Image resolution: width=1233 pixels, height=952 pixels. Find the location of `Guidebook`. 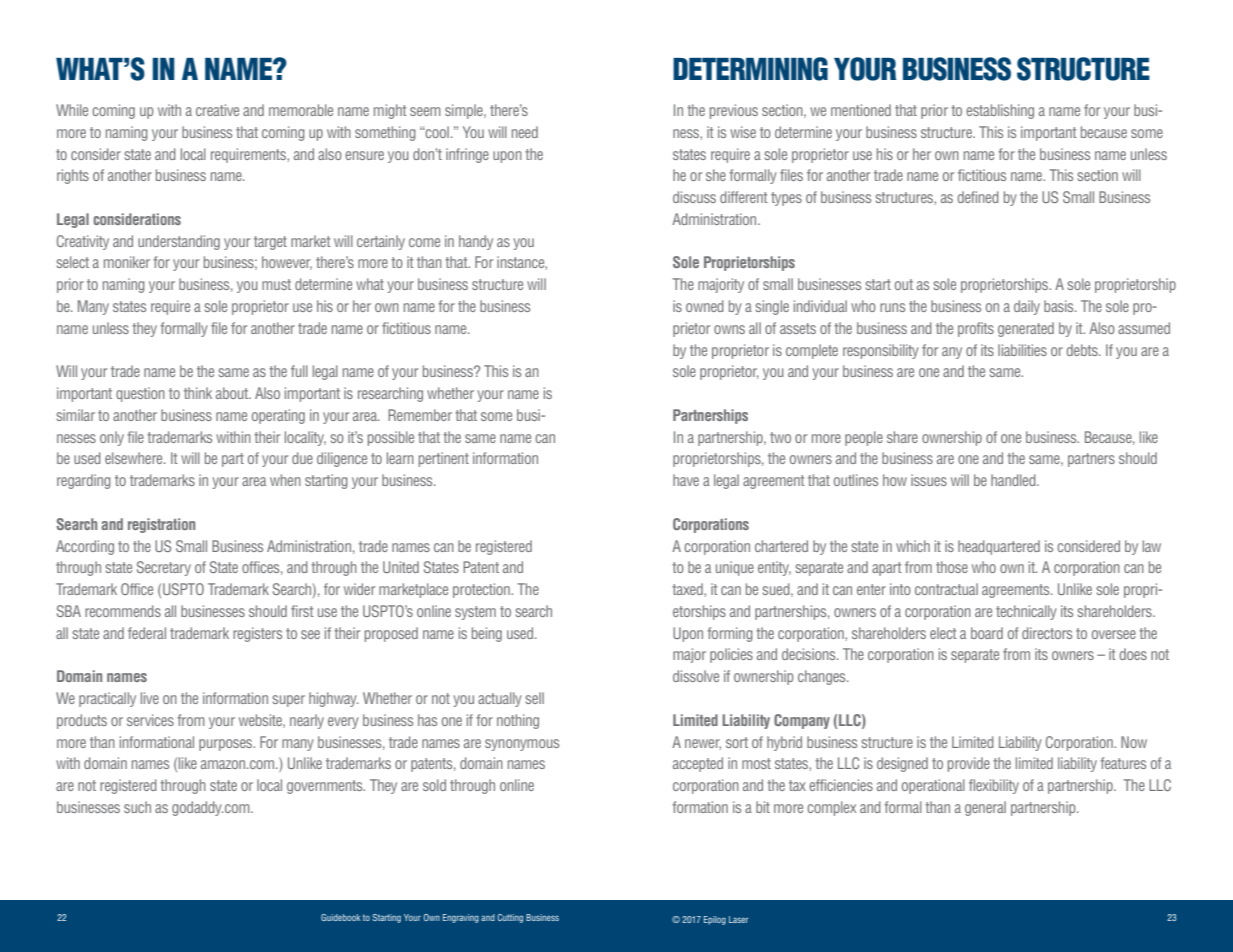

Guidebook is located at coordinates (341, 917).
